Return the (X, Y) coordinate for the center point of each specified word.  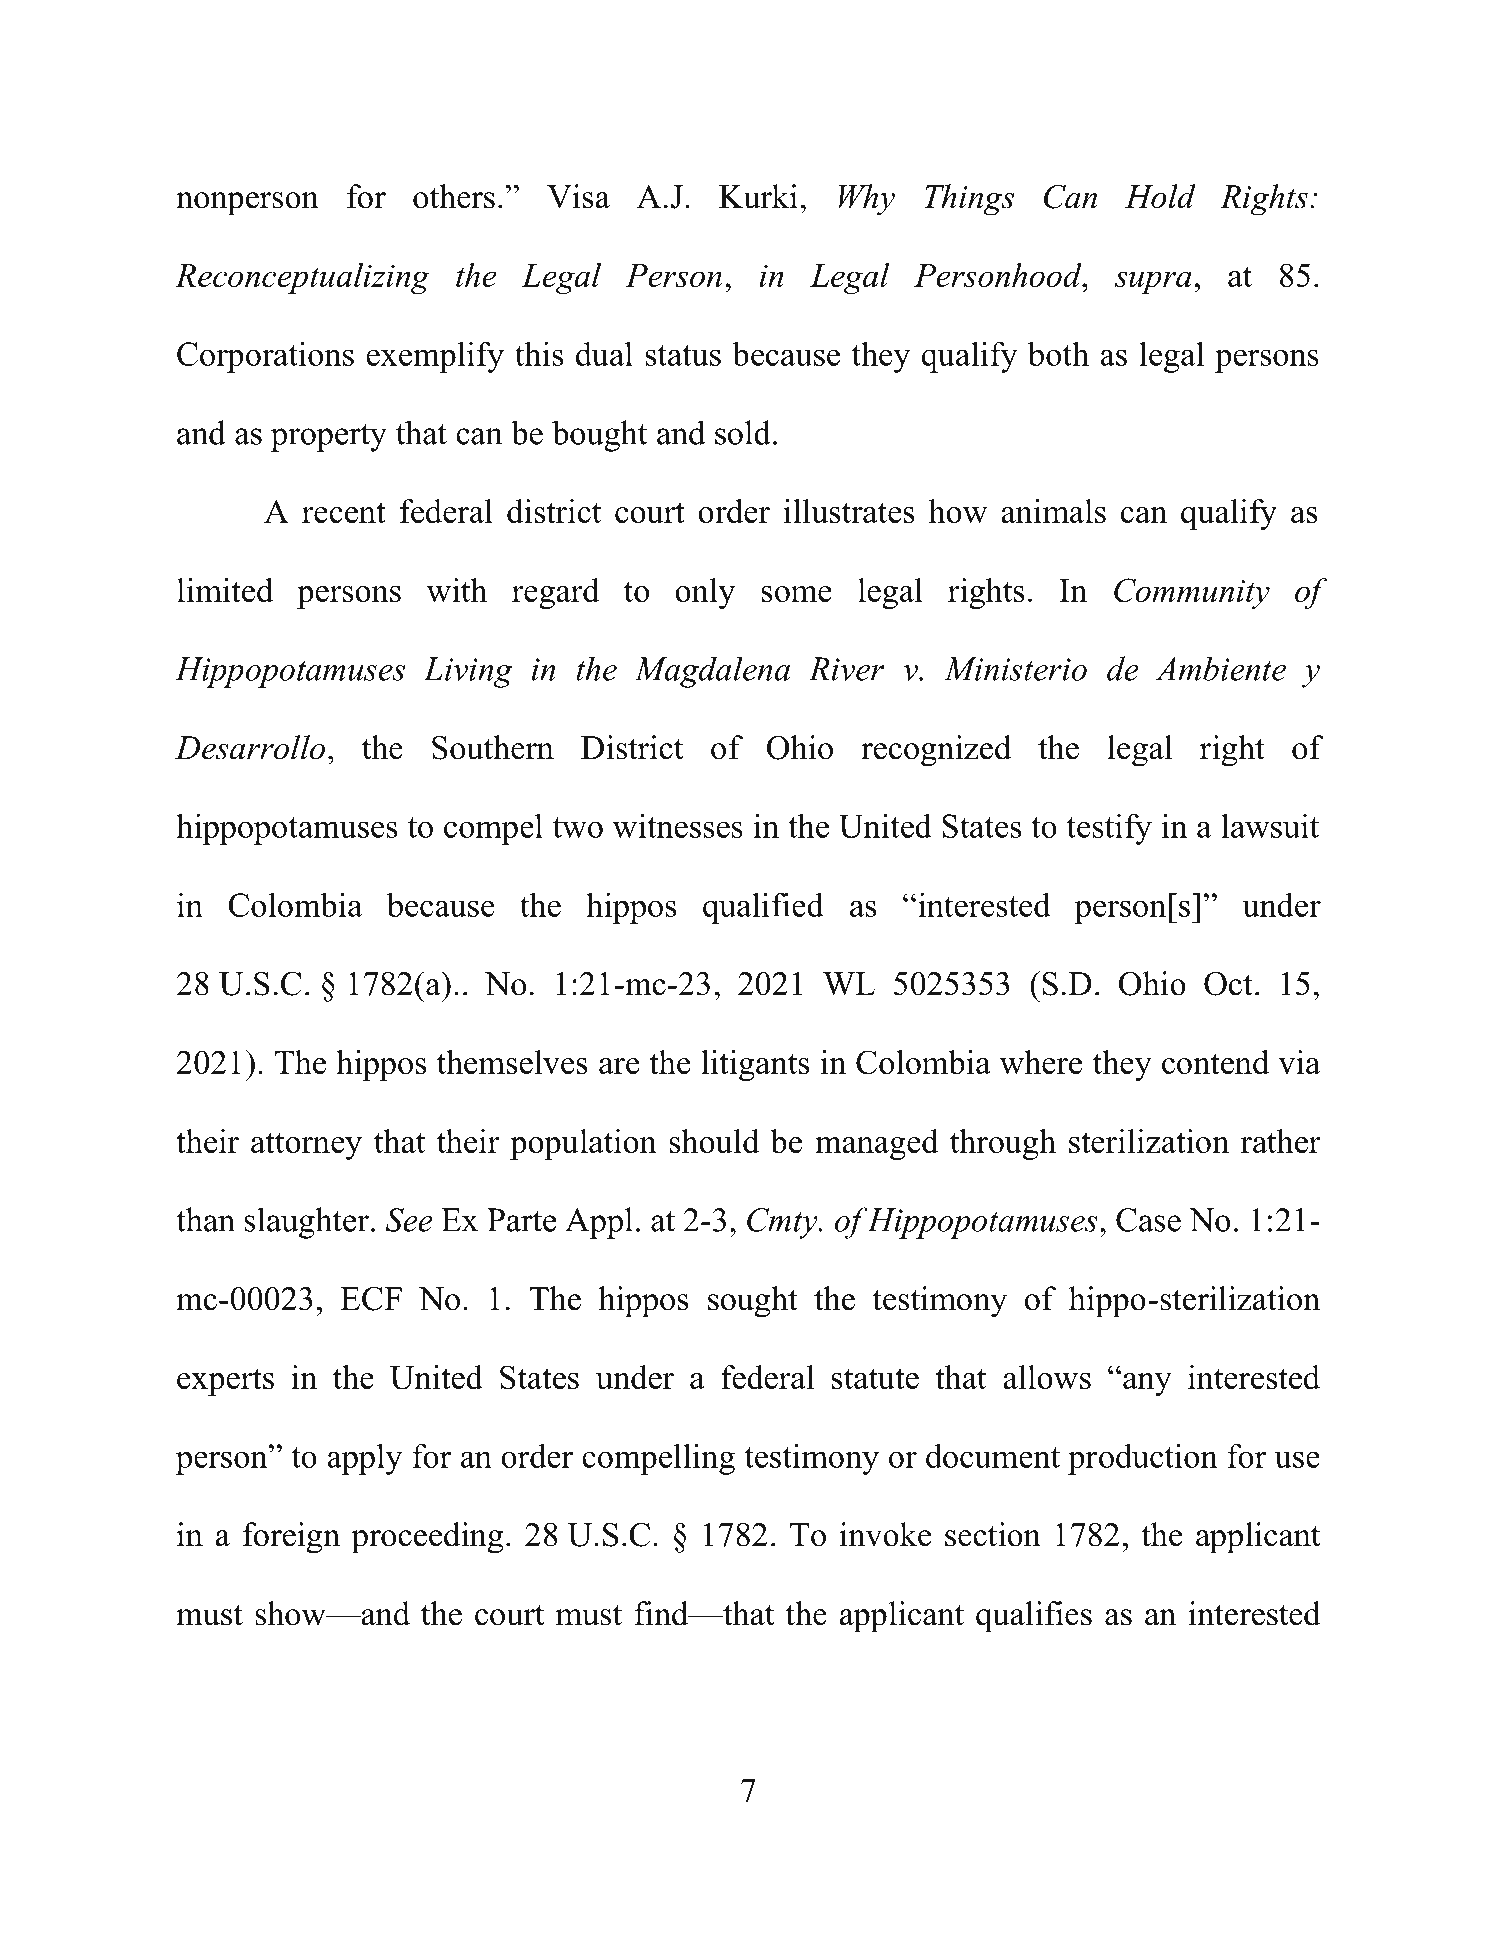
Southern (493, 747)
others (454, 196)
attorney (306, 1146)
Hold (1160, 196)
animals (1053, 511)
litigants (755, 1065)
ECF (371, 1298)
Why (867, 200)
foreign (291, 1538)
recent (343, 512)
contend (1215, 1062)
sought (753, 1302)
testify (1109, 829)
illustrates (849, 511)
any (1147, 1384)
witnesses (678, 825)
